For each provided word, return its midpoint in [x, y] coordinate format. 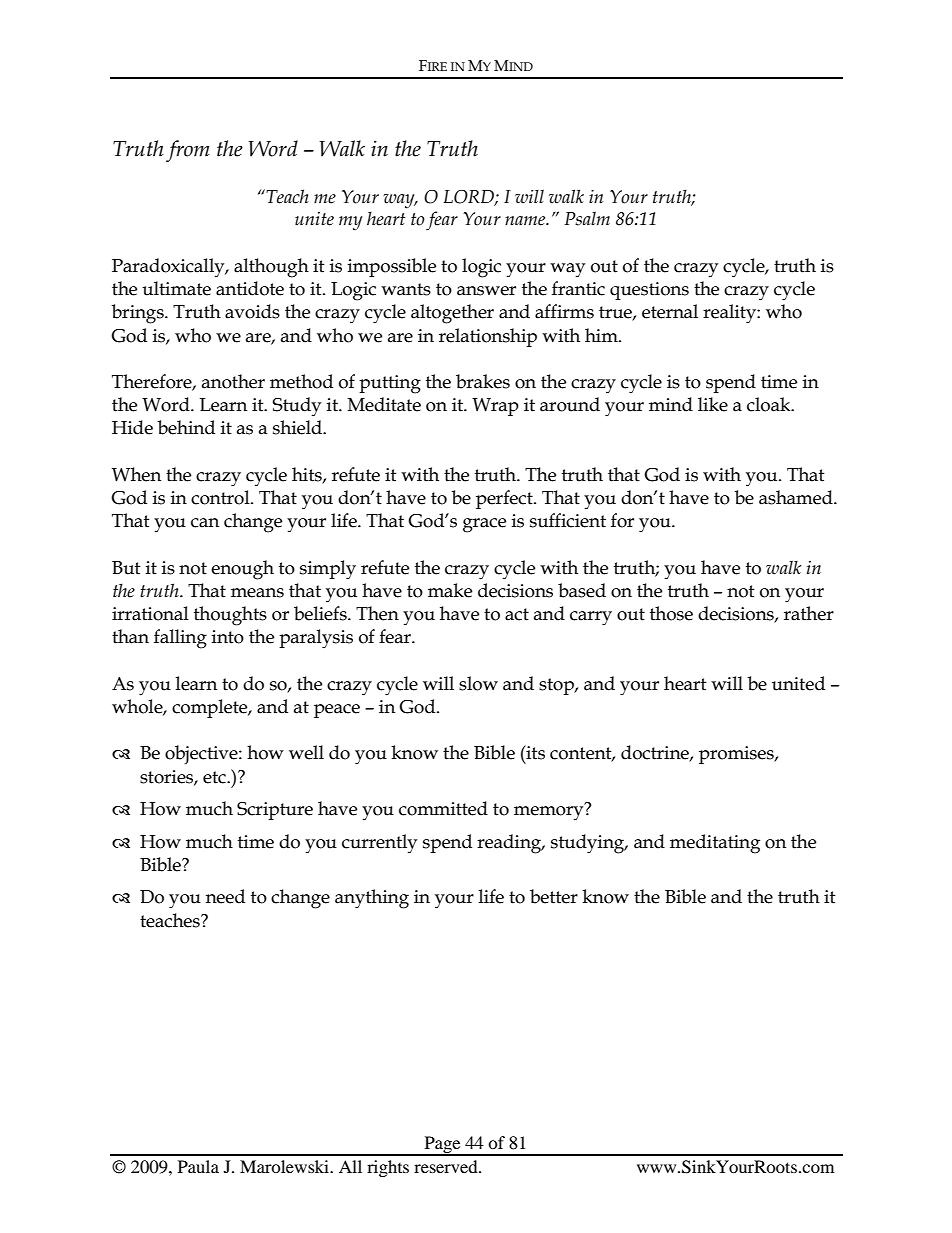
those [671, 613]
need [225, 896]
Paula [198, 1166]
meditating [715, 844]
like [713, 404]
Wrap [495, 407]
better [554, 896]
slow [478, 683]
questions [649, 291]
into [228, 637]
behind [186, 427]
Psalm [587, 218]
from [188, 151]
